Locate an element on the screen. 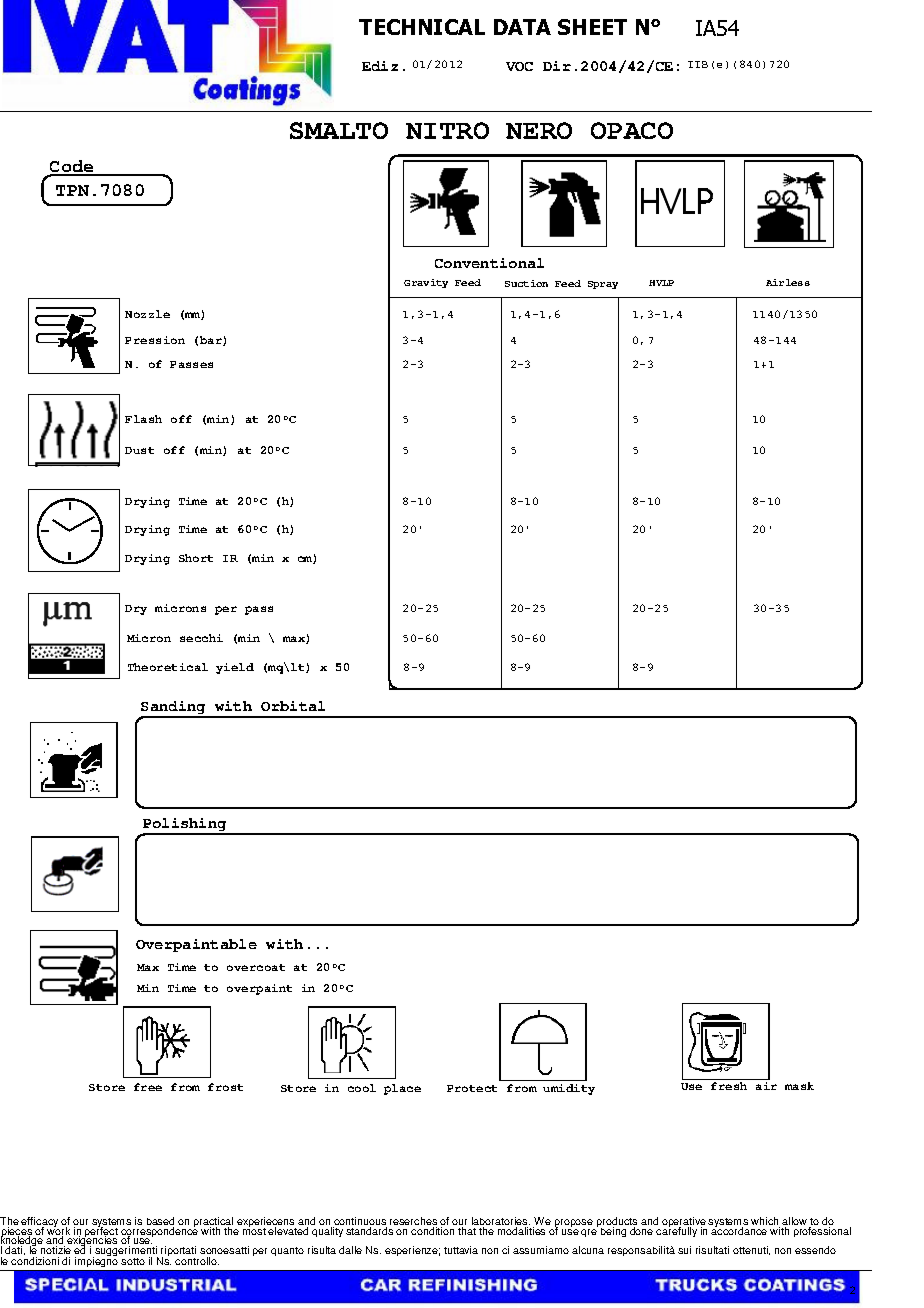  TECHNICAL is located at coordinates (422, 27).
